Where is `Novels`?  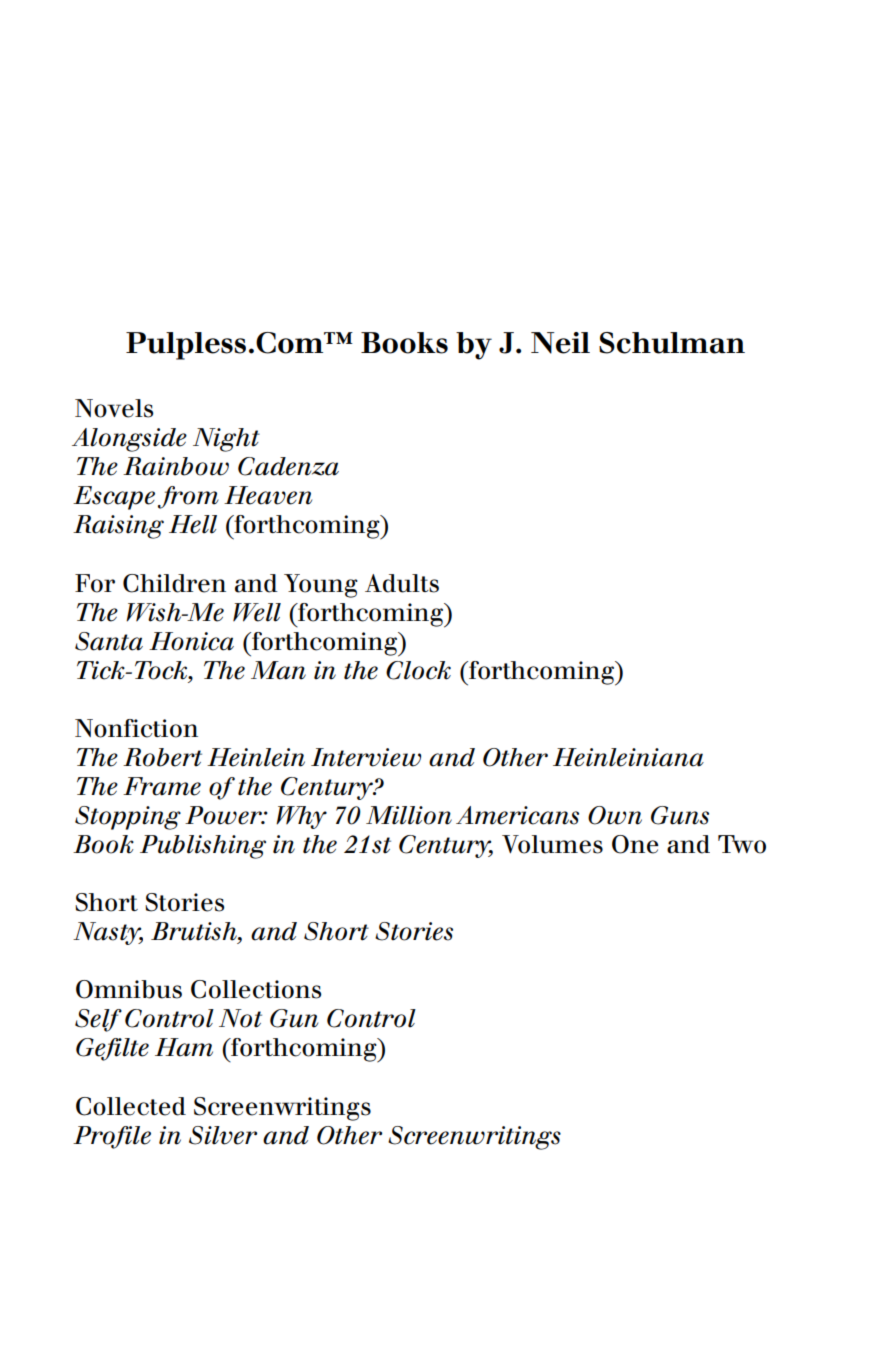 Novels is located at coordinates (114, 408).
